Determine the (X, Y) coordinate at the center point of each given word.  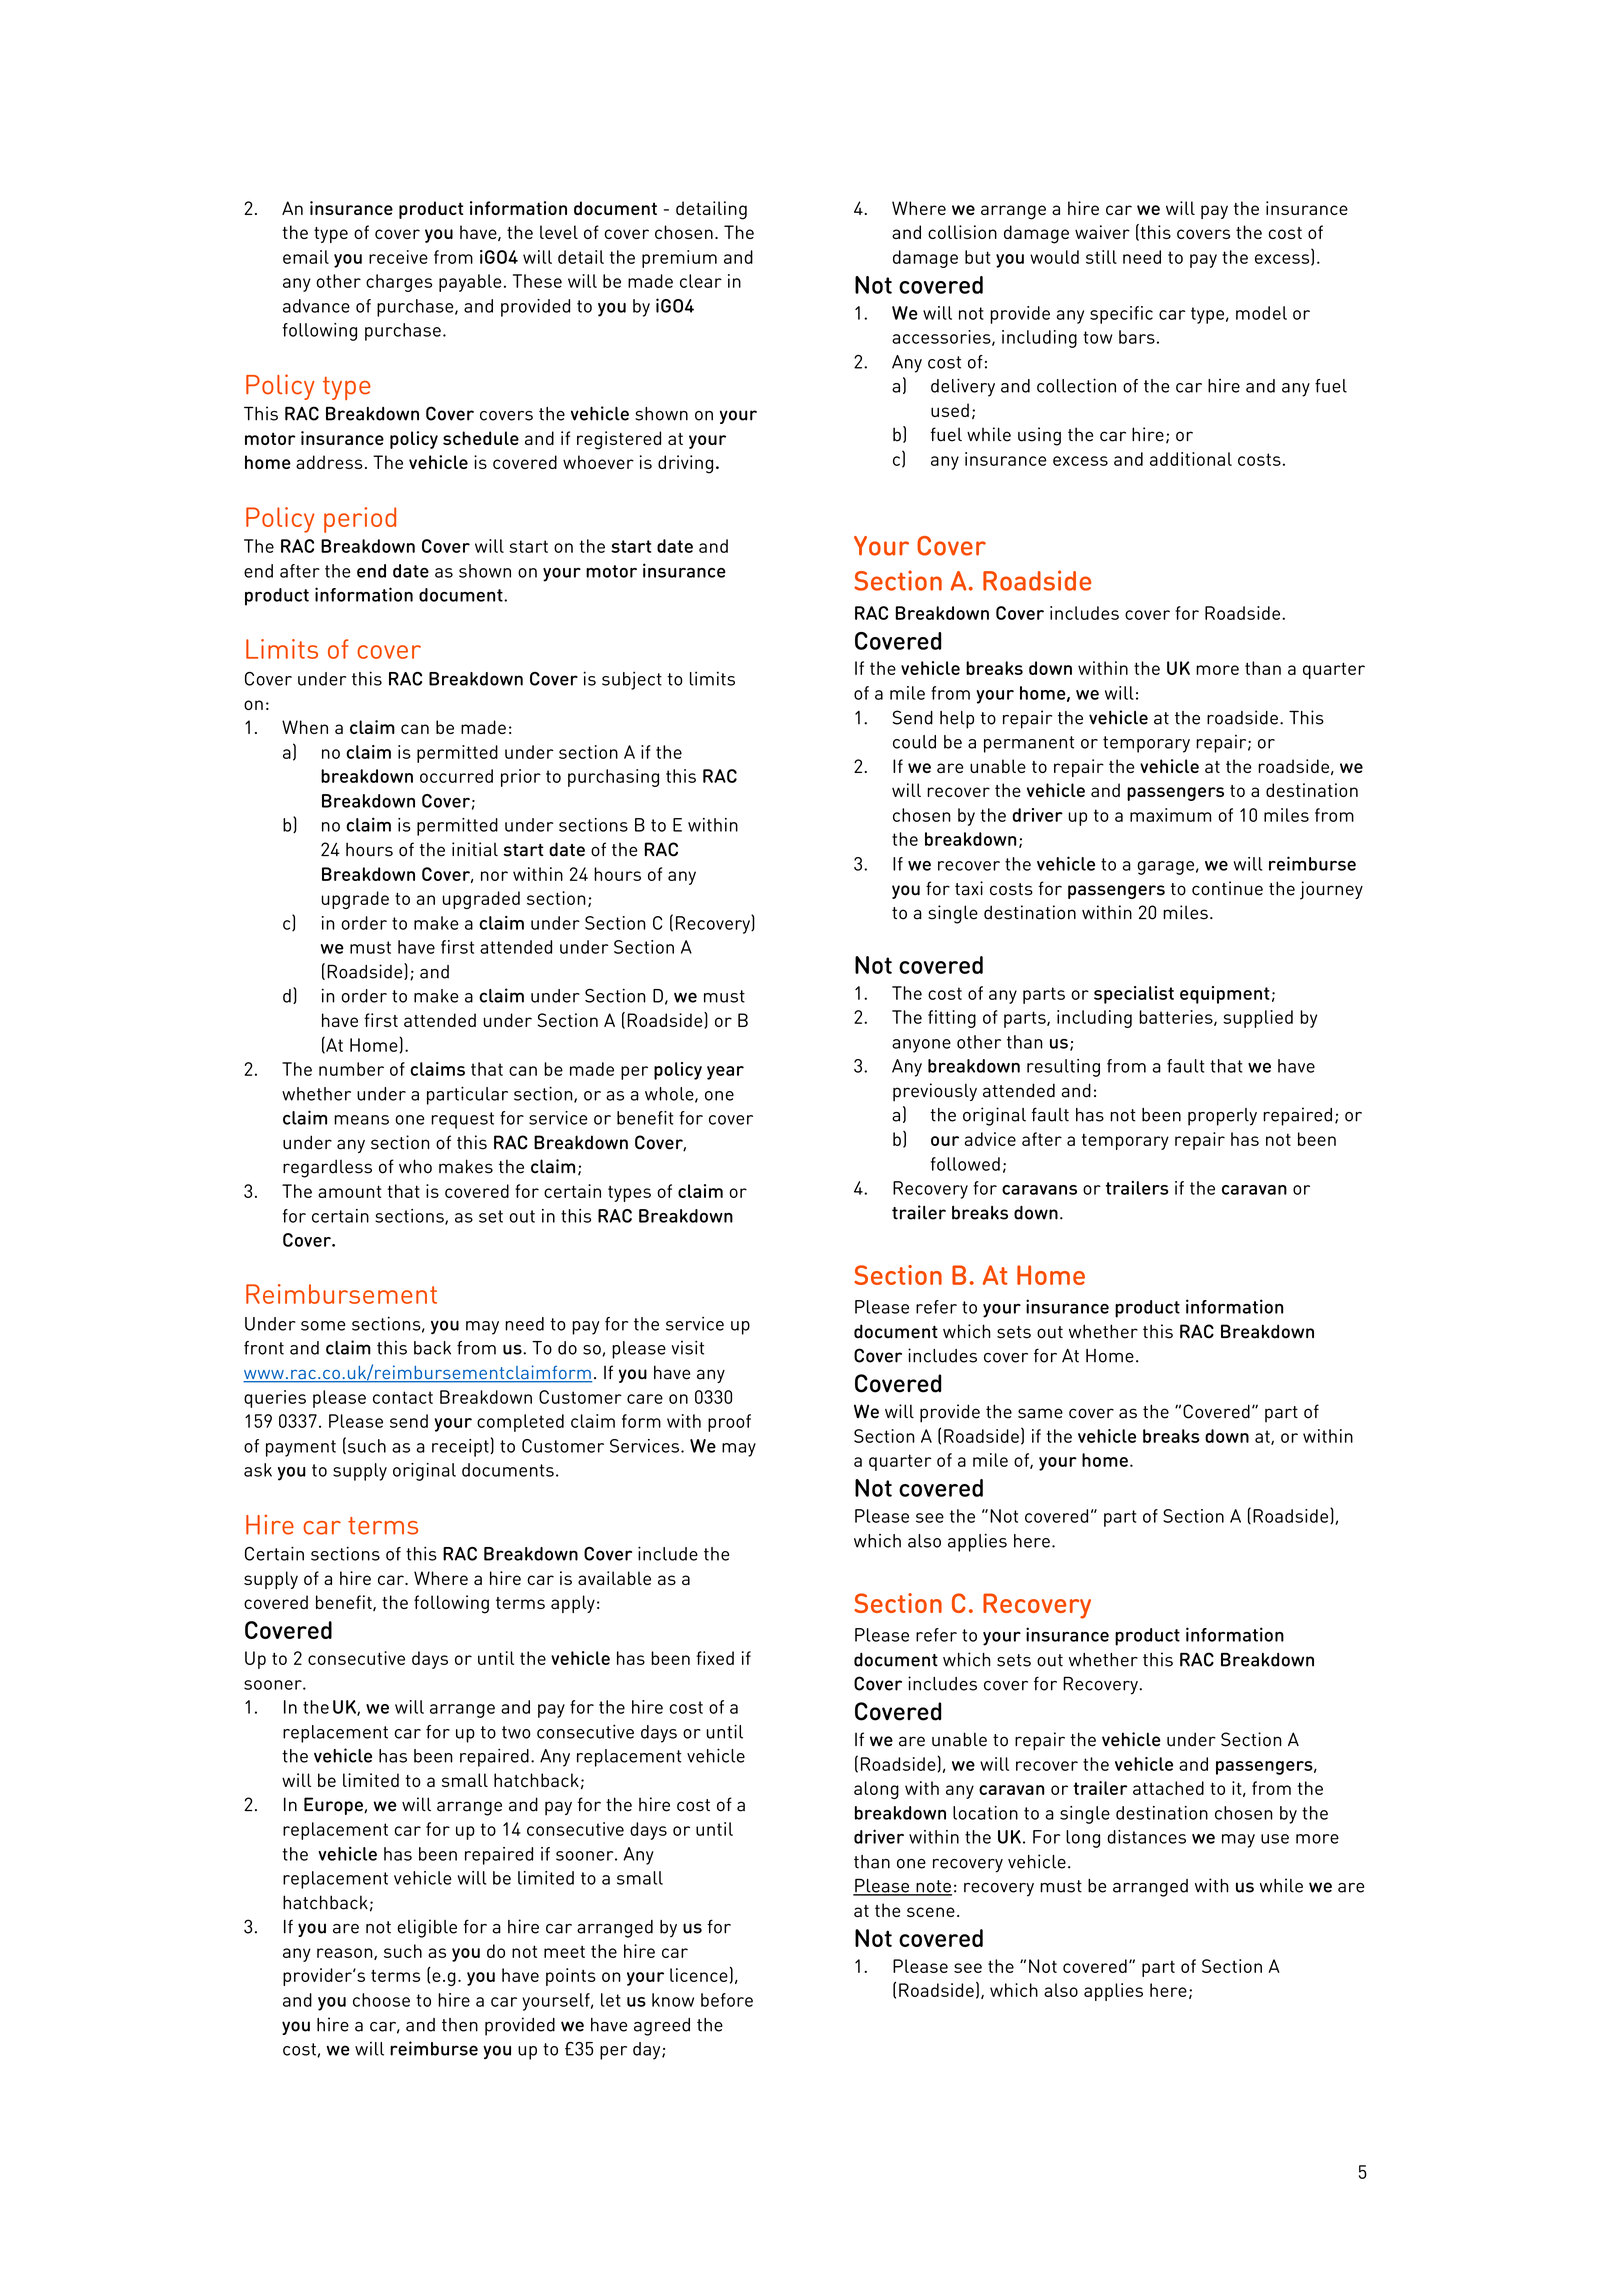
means (361, 1120)
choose (381, 2000)
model (1261, 313)
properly (1222, 1117)
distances (1146, 1837)
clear (701, 281)
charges (399, 283)
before (727, 2000)
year (725, 1073)
